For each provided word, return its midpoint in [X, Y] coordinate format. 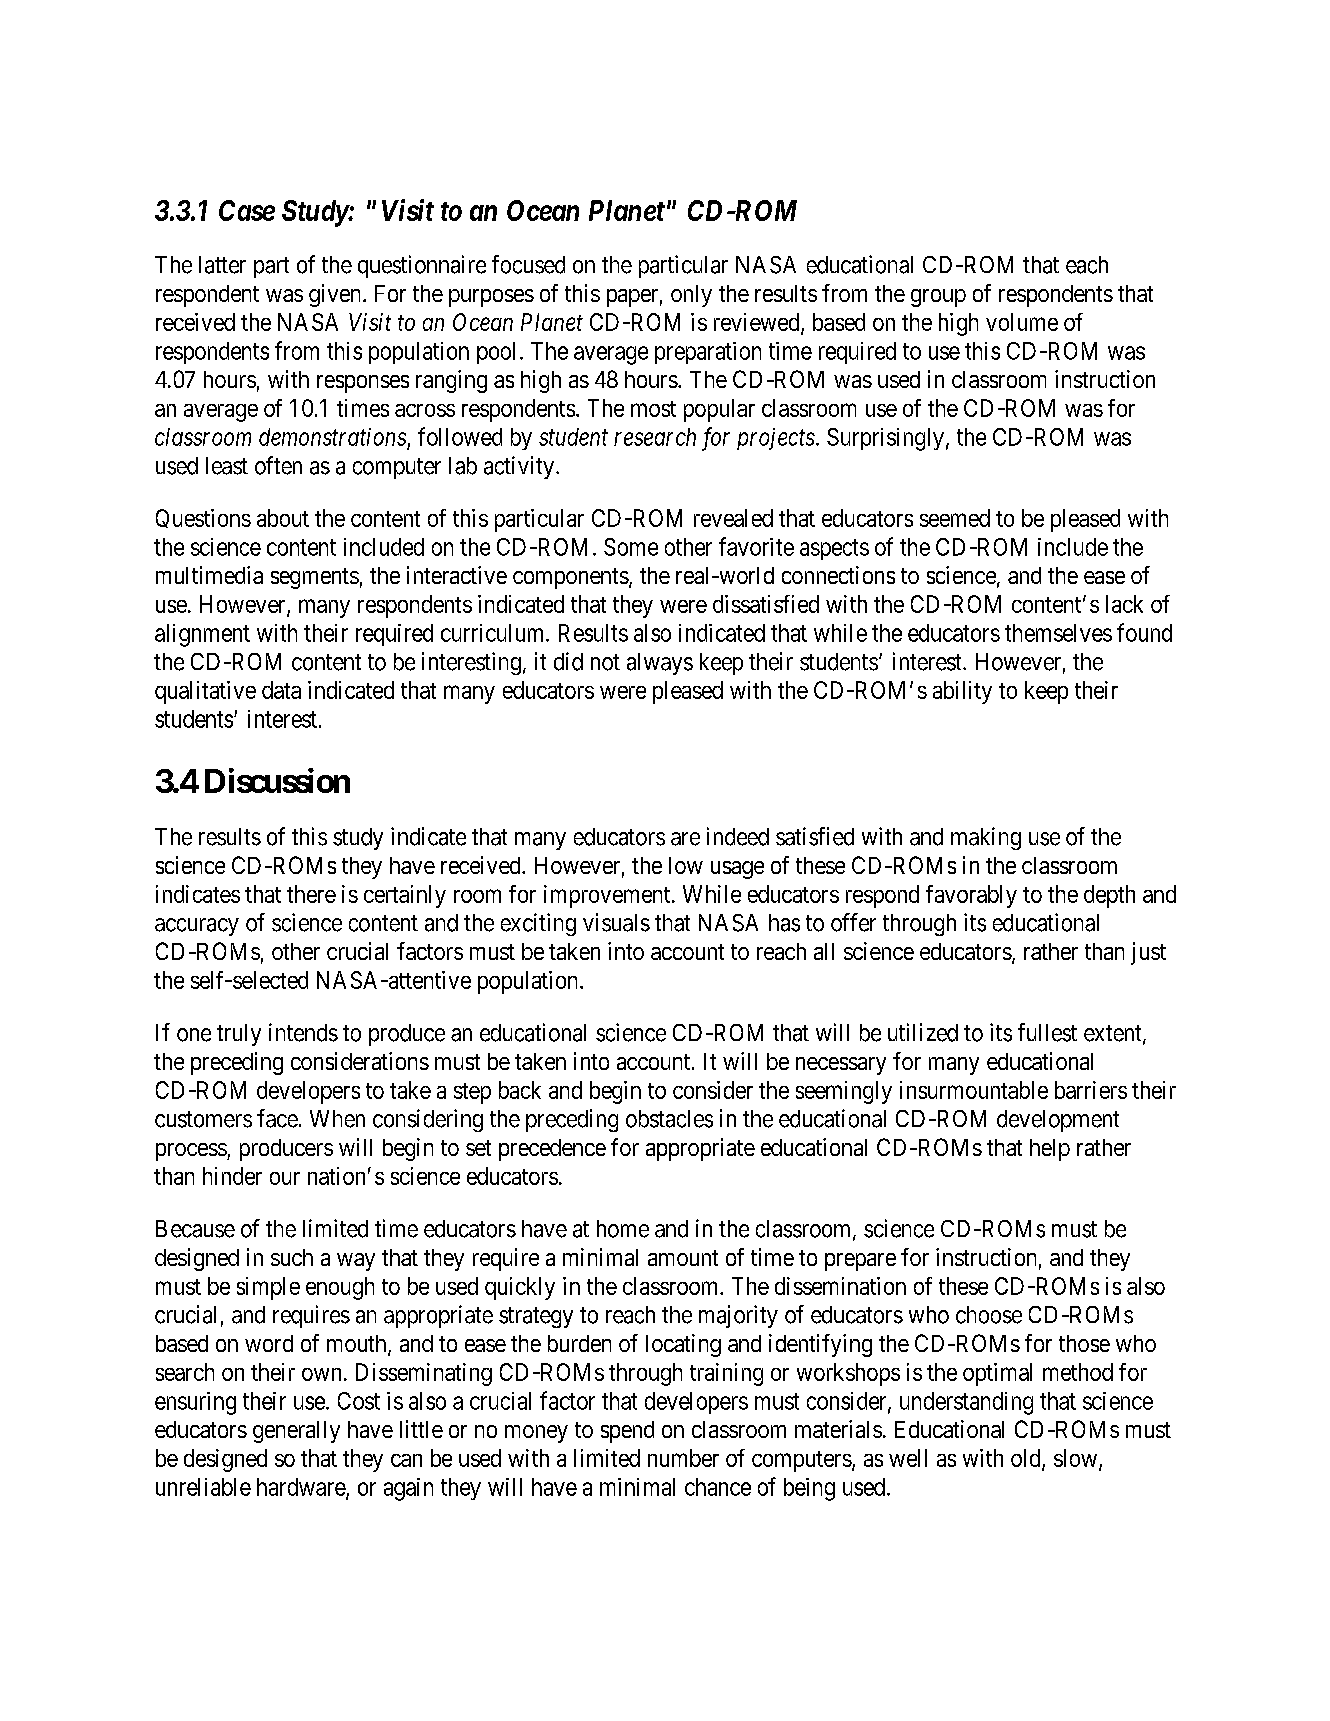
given [336, 295]
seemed [955, 518]
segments [315, 578]
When [337, 1119]
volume [1022, 322]
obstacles [669, 1119]
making [986, 838]
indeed [738, 836]
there [311, 894]
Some [631, 547]
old [1027, 1459]
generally [296, 1432]
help [1050, 1150]
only [691, 296]
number [683, 1458]
